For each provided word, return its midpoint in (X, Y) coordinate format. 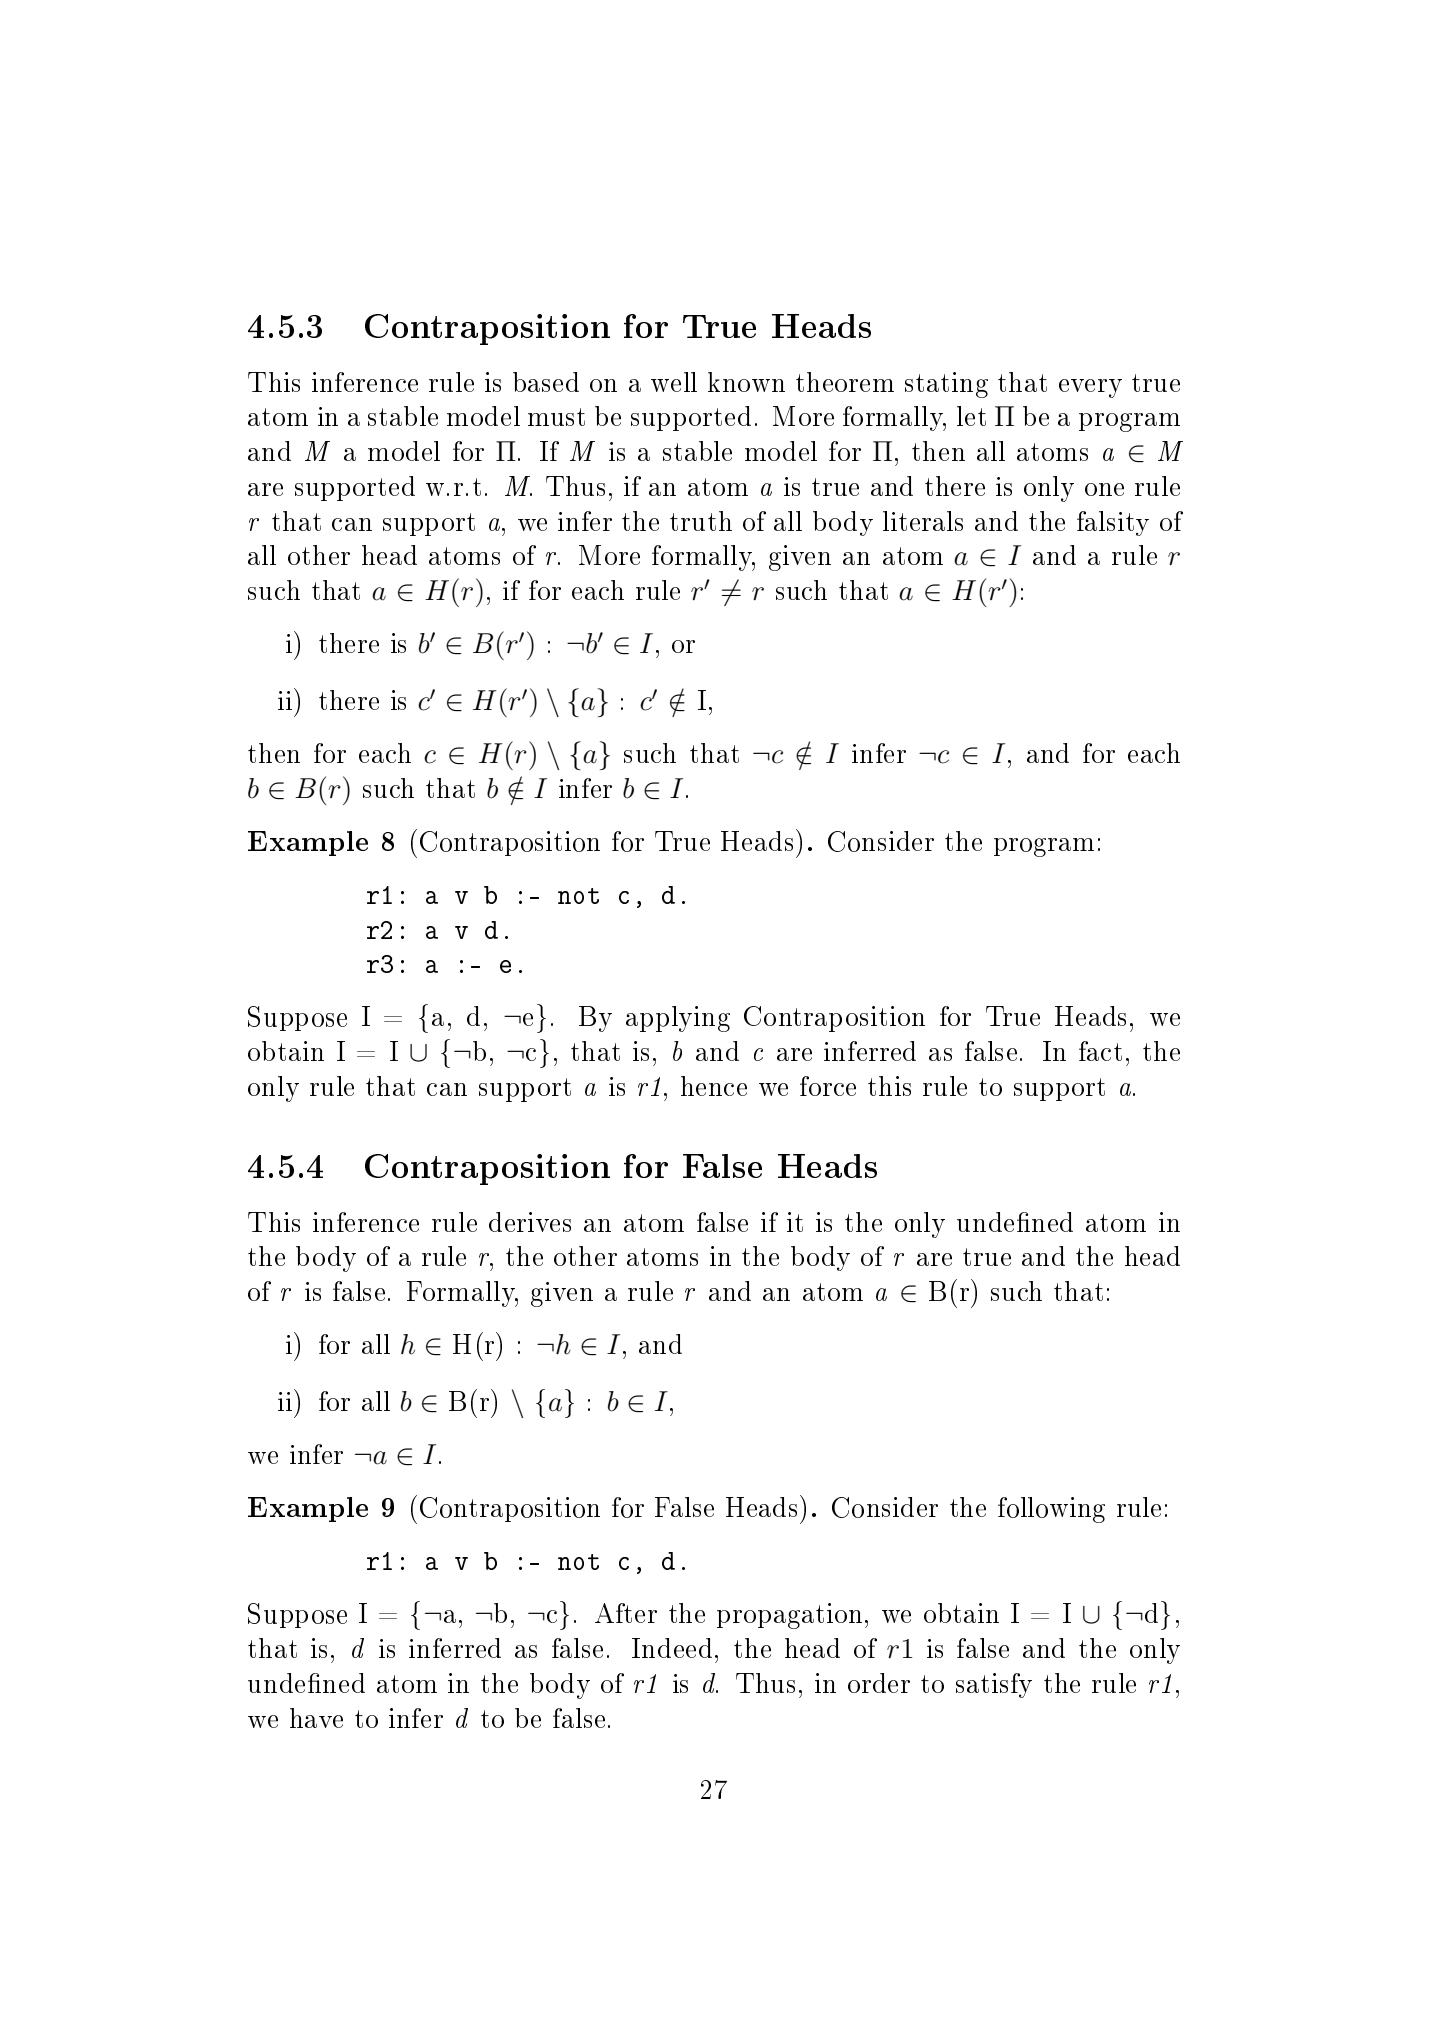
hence (714, 1086)
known (746, 382)
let (971, 416)
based (546, 382)
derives (530, 1222)
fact (1100, 1051)
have (316, 1718)
